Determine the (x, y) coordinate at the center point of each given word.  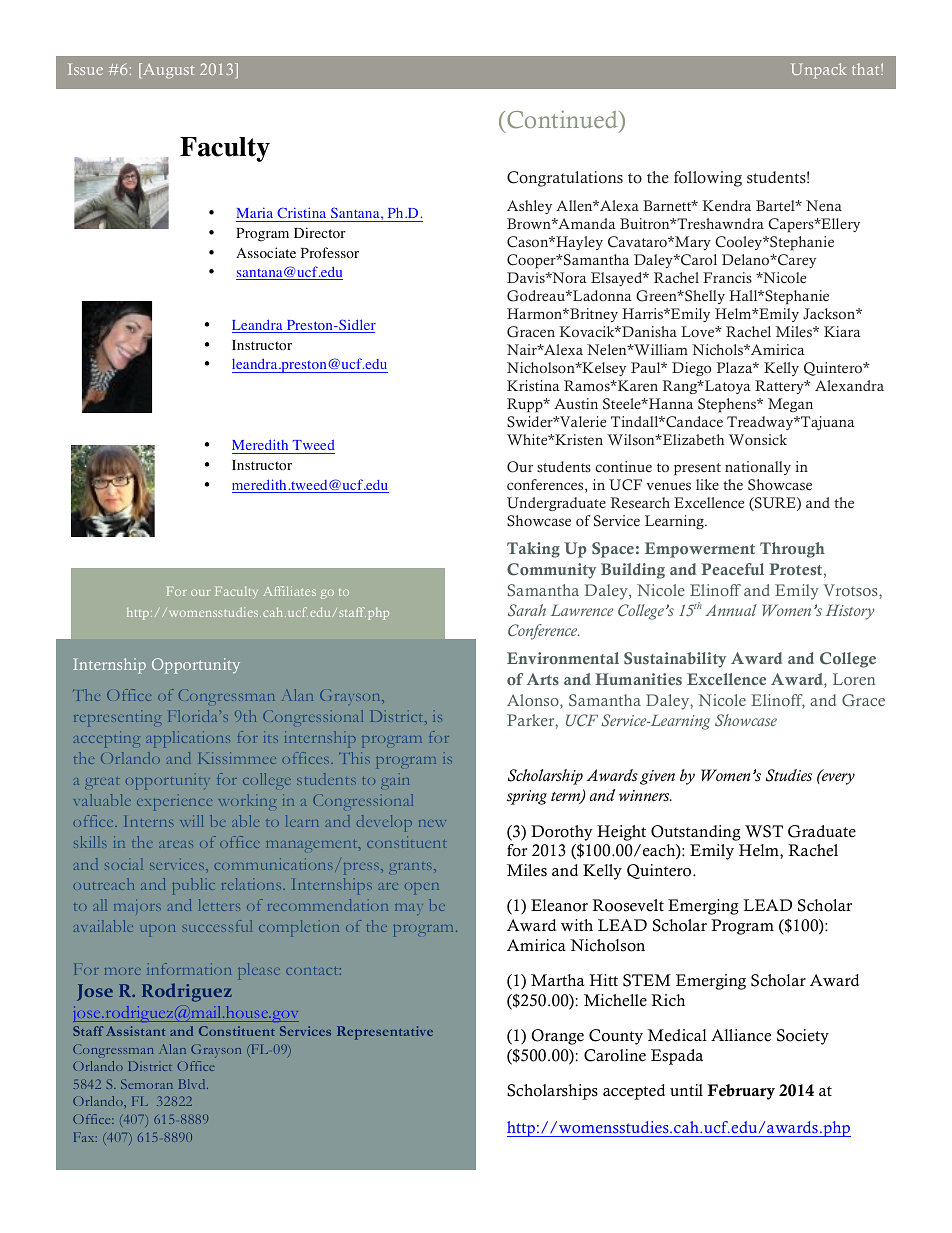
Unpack (818, 71)
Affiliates (289, 591)
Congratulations (565, 179)
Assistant (135, 1031)
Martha (557, 980)
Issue (85, 69)
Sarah (527, 610)
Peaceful (732, 569)
